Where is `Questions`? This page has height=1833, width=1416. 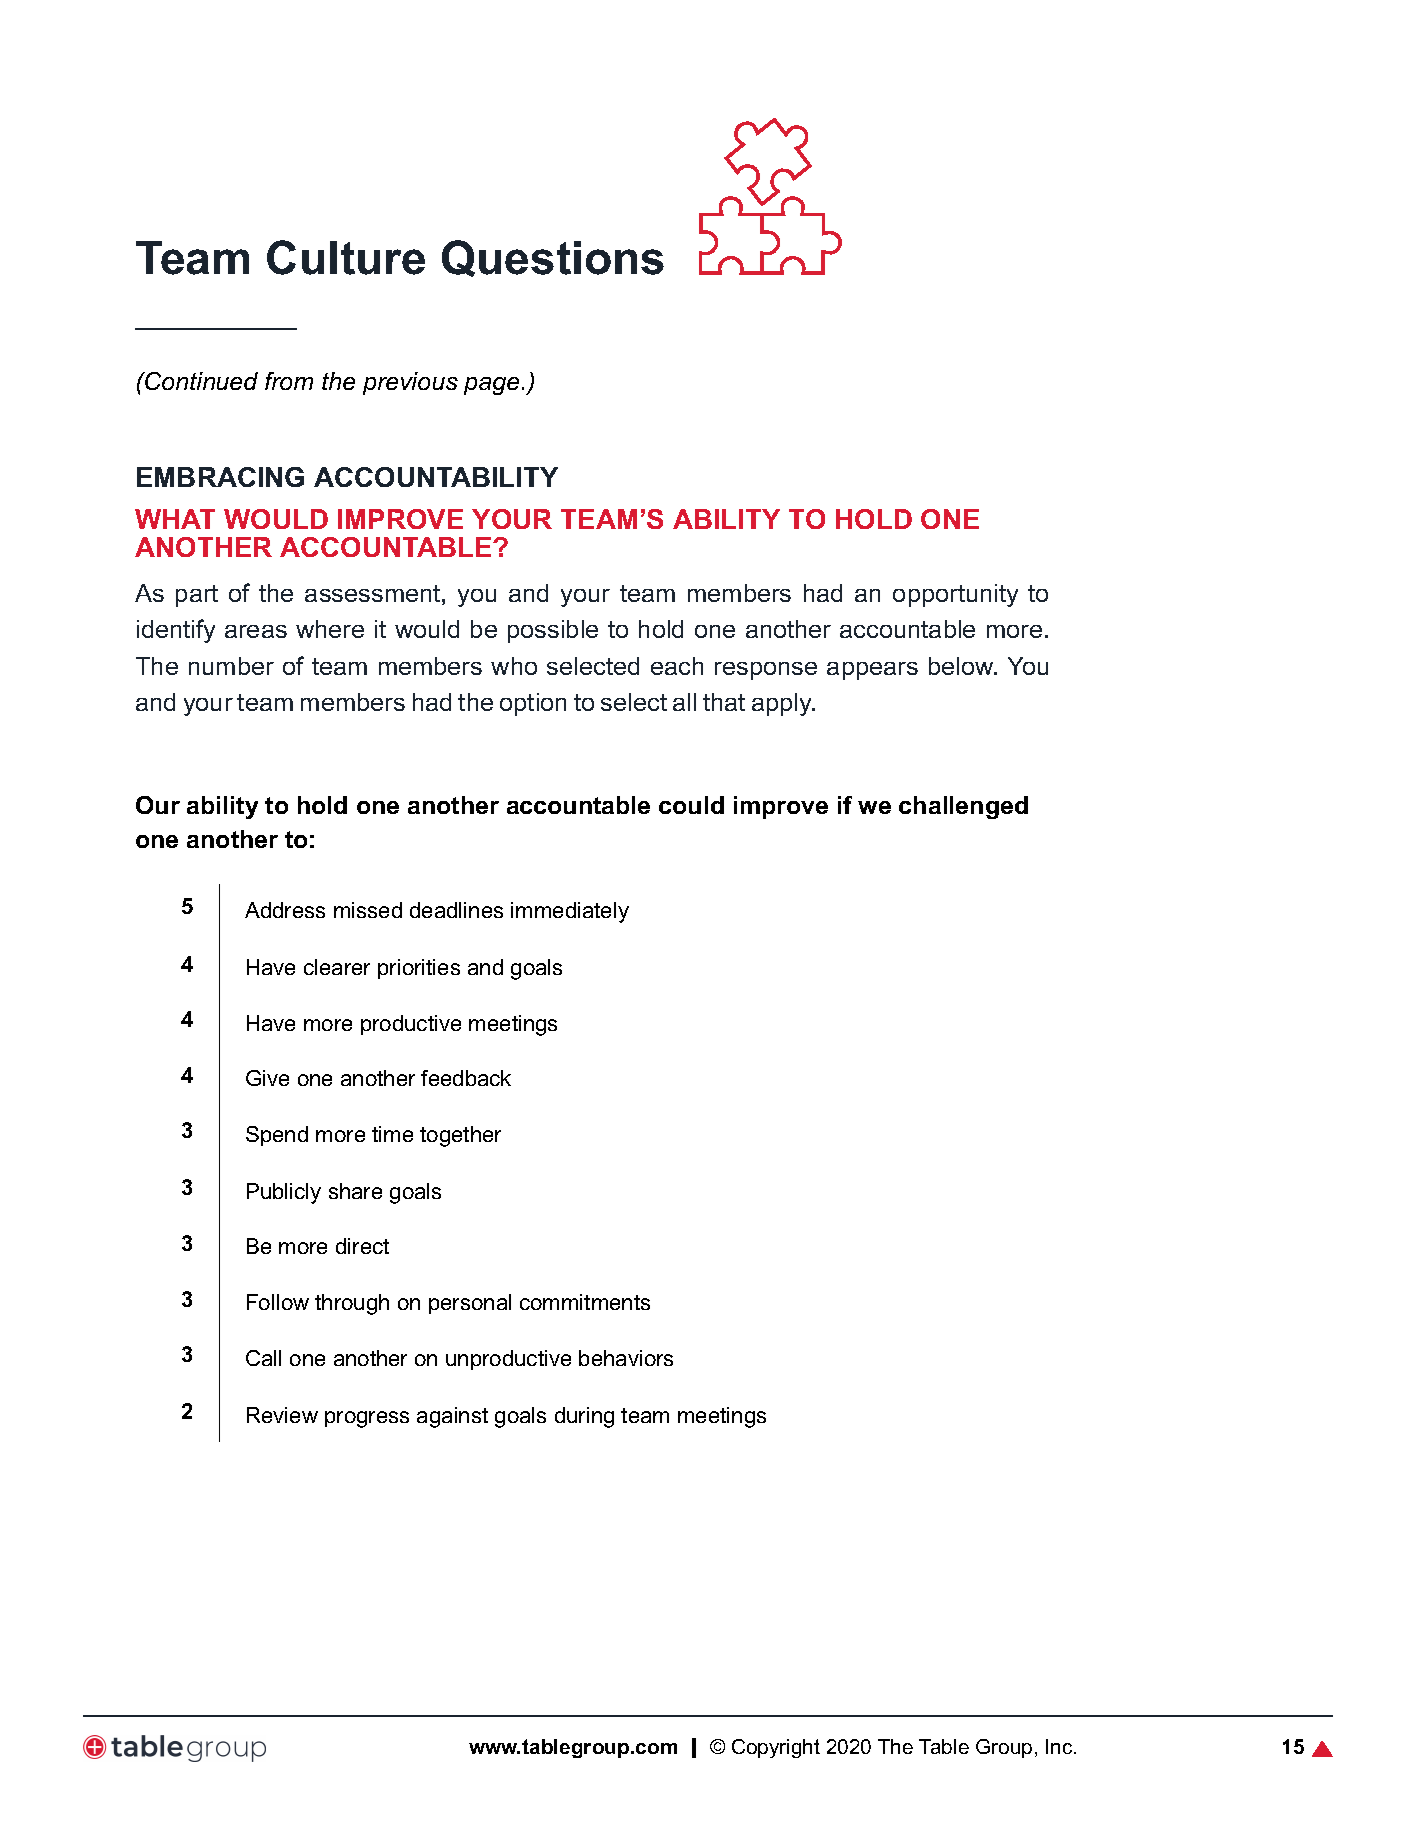 Questions is located at coordinates (553, 258).
